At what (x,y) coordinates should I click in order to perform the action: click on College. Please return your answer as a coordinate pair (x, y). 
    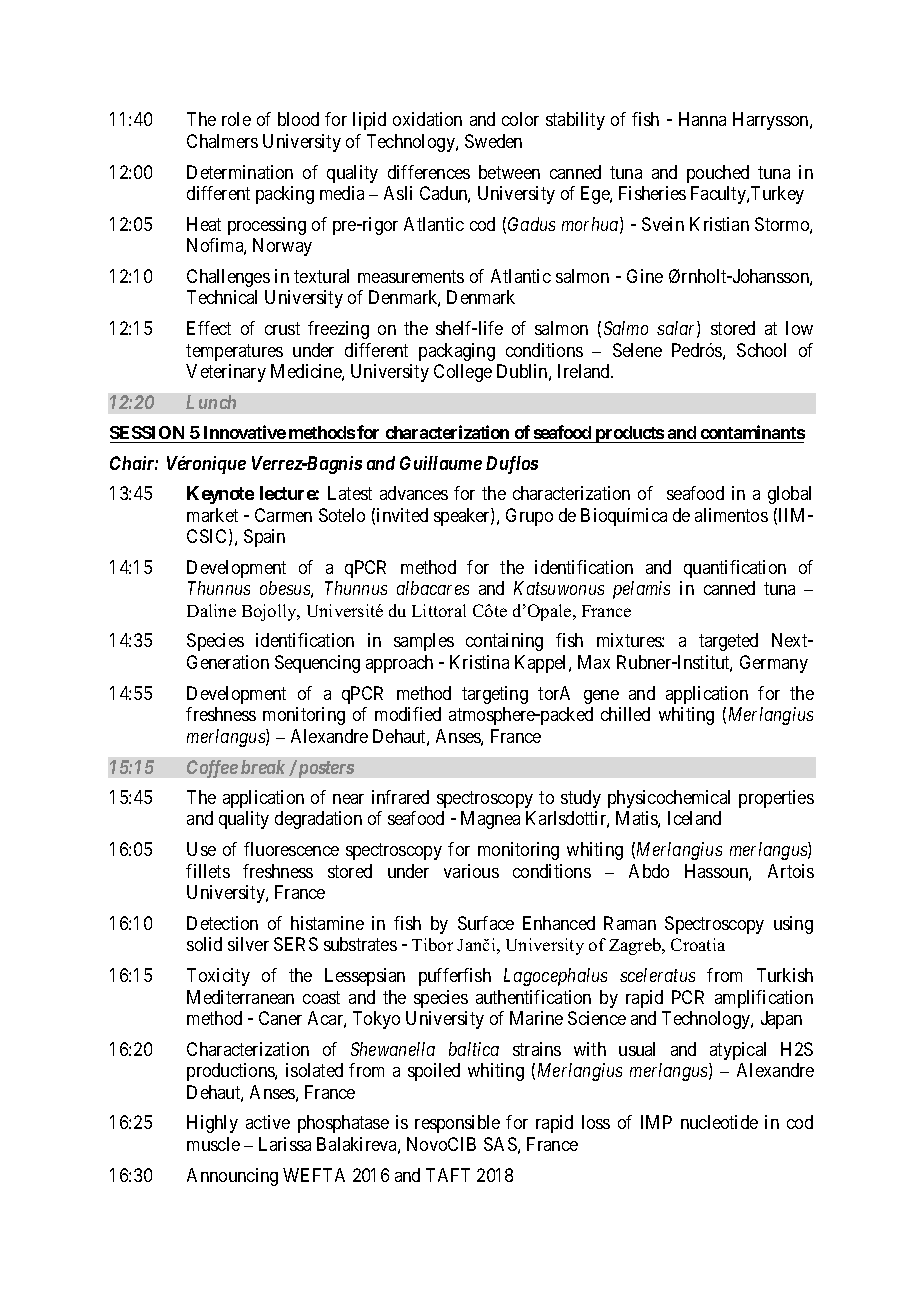
    Looking at the image, I should click on (463, 373).
